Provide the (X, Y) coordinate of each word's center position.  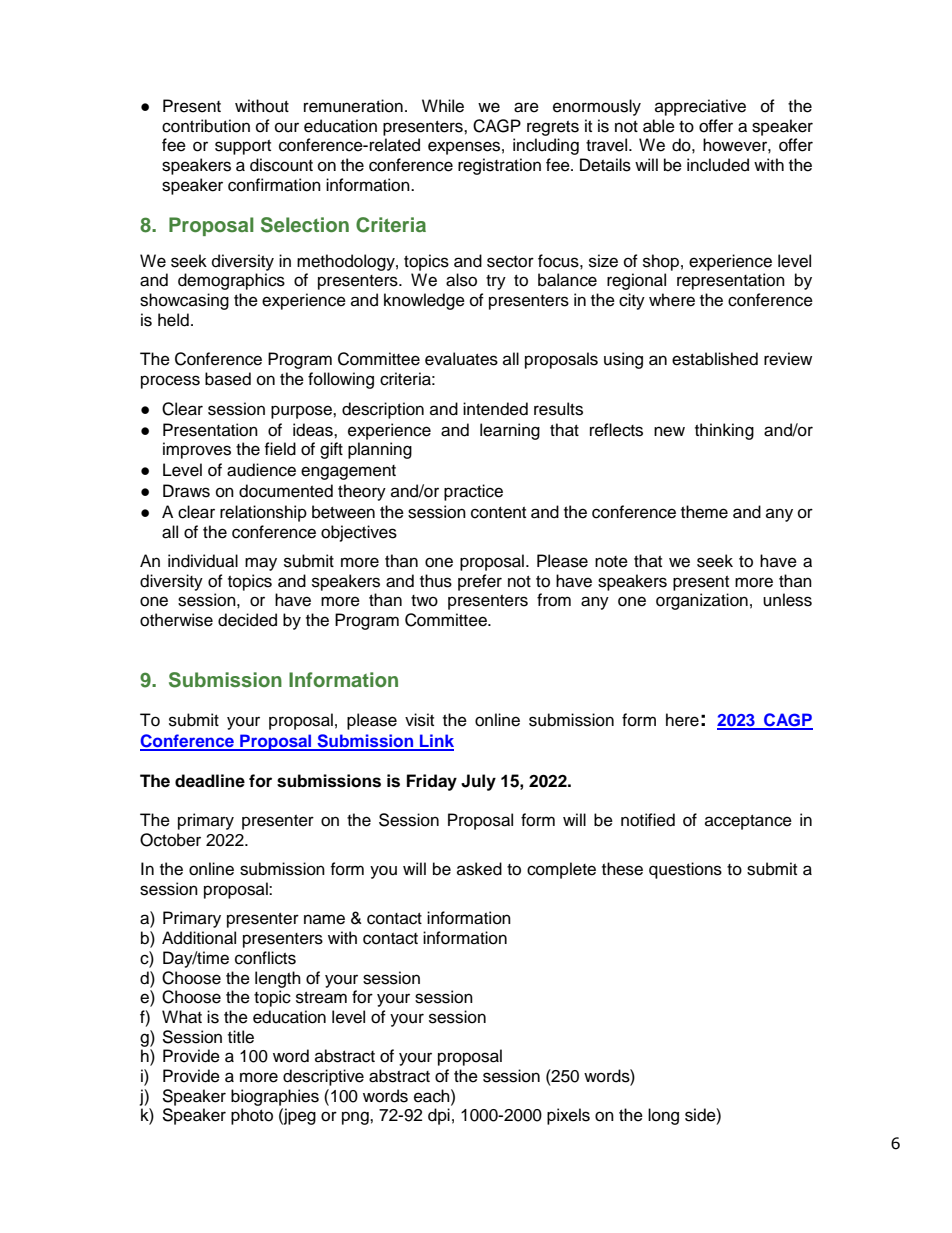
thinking (724, 431)
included (718, 165)
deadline (210, 781)
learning (510, 431)
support (243, 147)
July (478, 782)
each (433, 1096)
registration (499, 166)
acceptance (748, 822)
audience (261, 470)
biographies (275, 1097)
